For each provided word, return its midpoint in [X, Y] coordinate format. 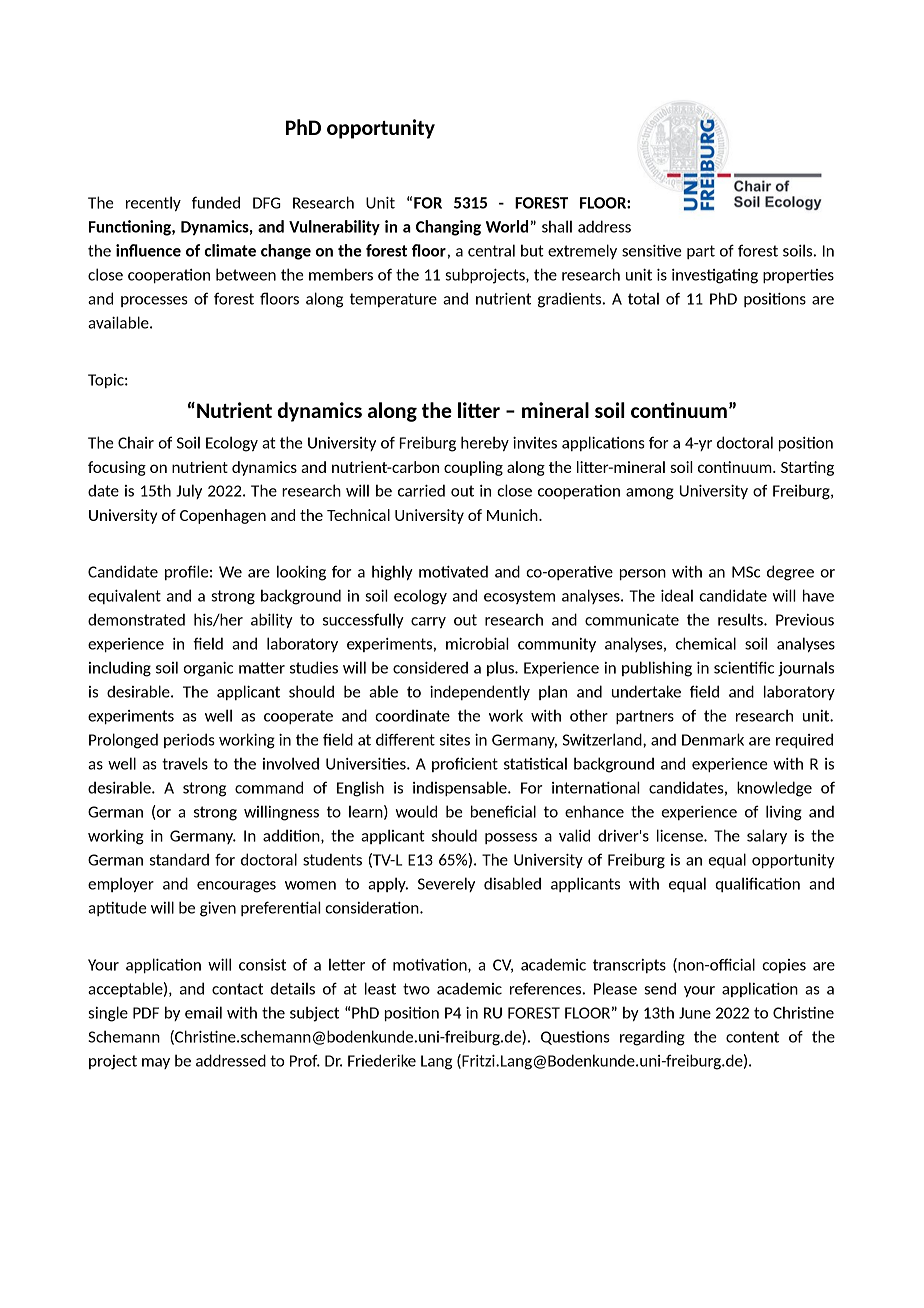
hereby [485, 443]
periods [189, 740]
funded [216, 202]
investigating [715, 276]
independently [480, 692]
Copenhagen [223, 516]
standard [179, 859]
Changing [448, 228]
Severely [446, 884]
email [203, 1012]
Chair [136, 442]
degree [790, 573]
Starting [807, 468]
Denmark [713, 739]
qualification [757, 884]
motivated [453, 571]
